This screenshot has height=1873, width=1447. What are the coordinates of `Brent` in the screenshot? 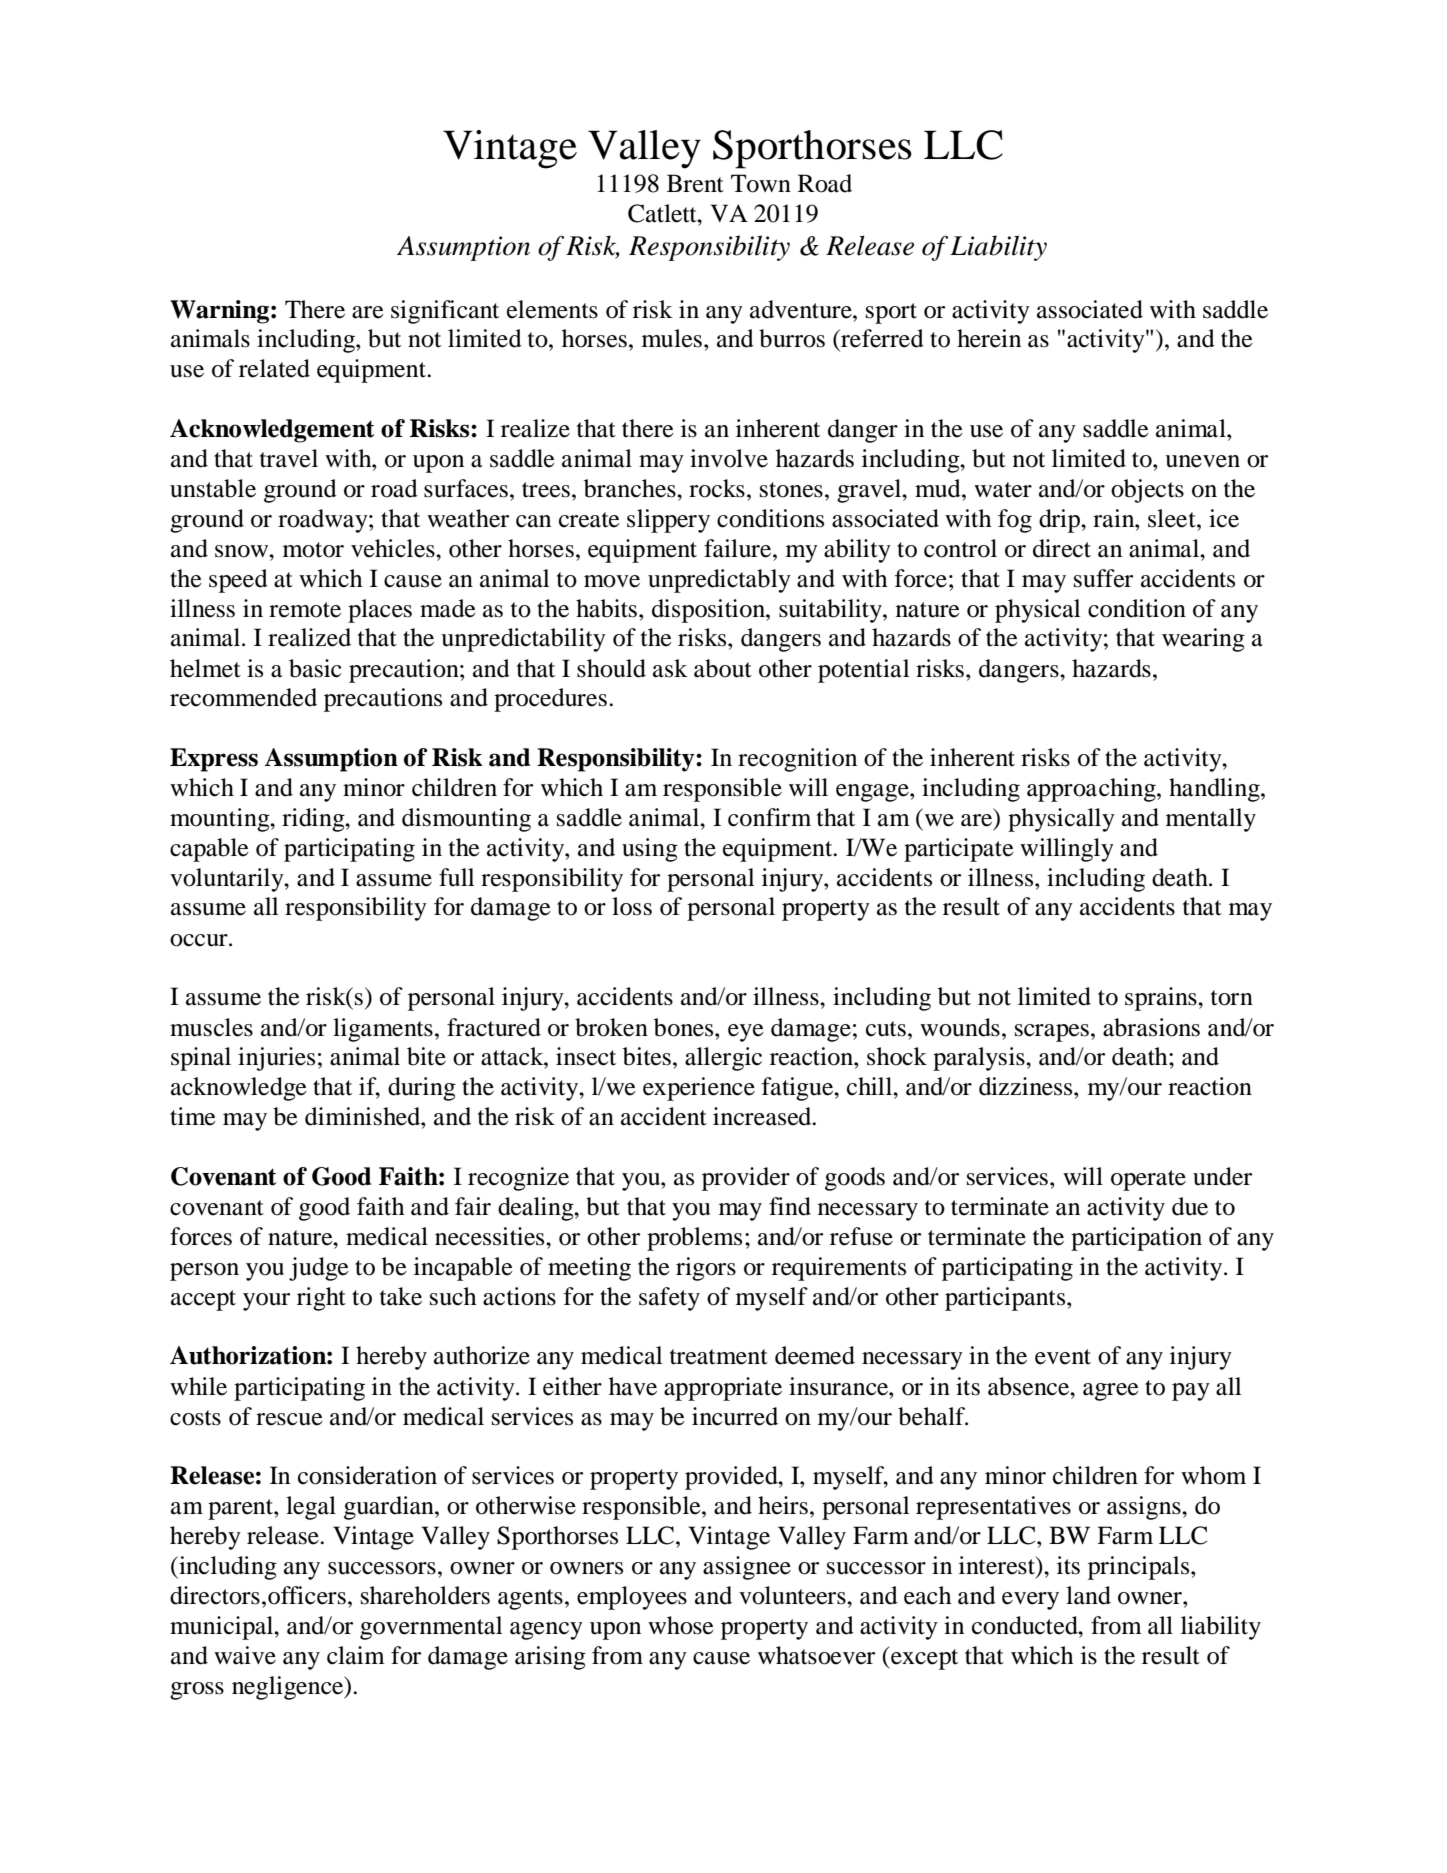 It's located at (695, 183).
